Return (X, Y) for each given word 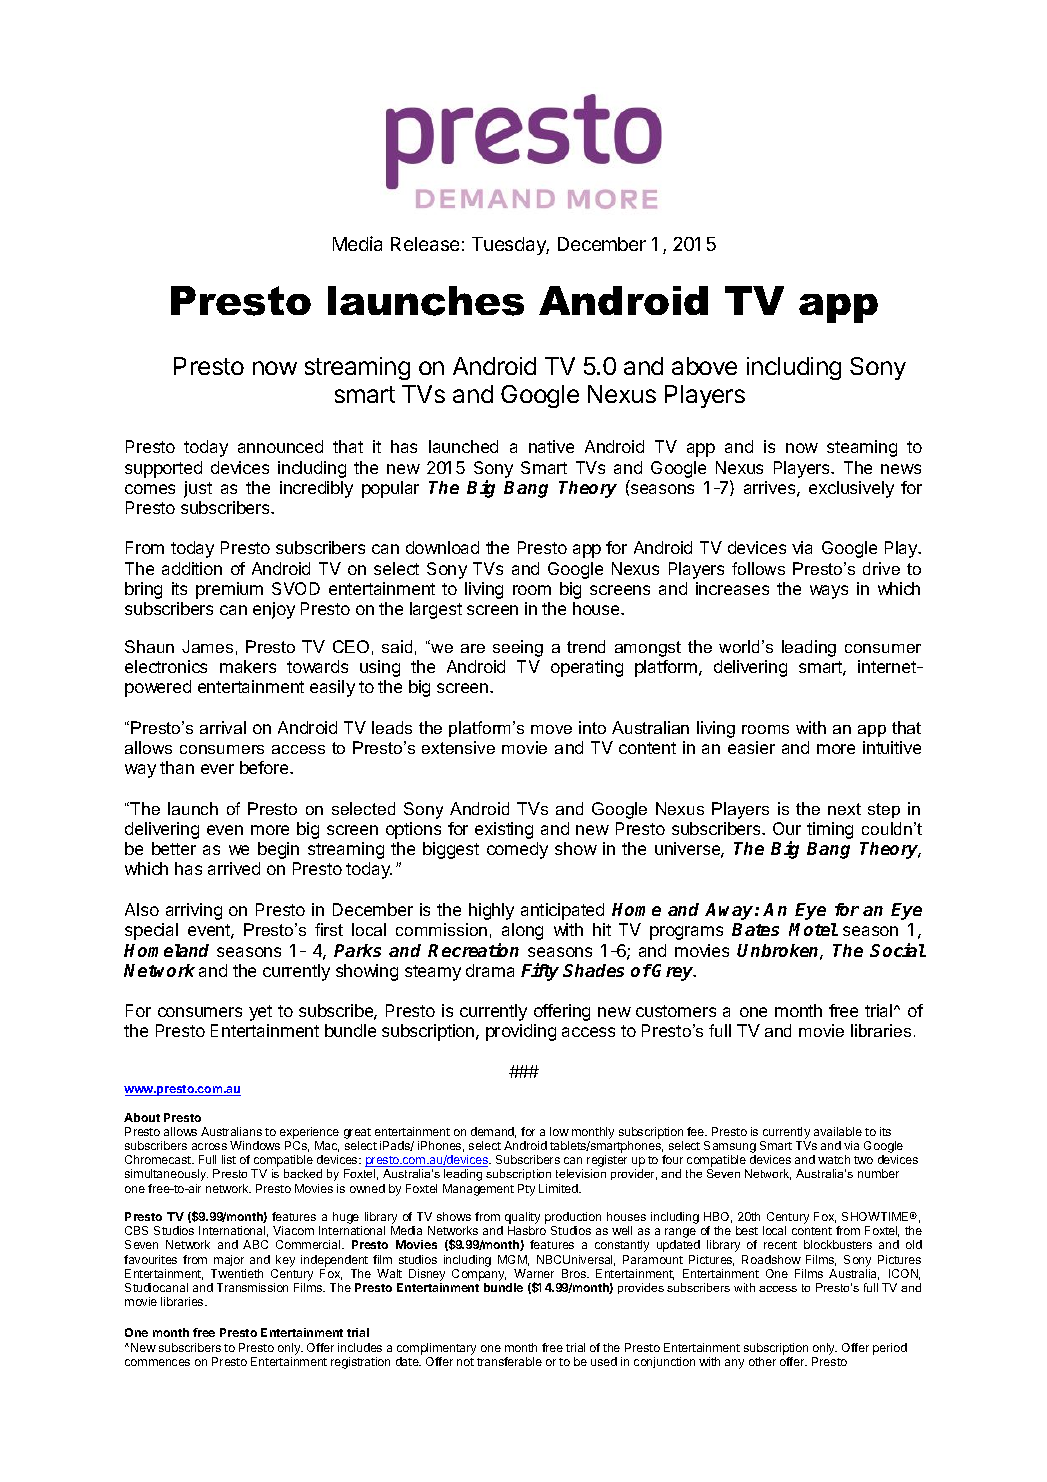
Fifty (540, 972)
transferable (509, 1361)
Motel (813, 929)
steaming (862, 448)
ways (829, 592)
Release (425, 244)
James (207, 646)
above (704, 366)
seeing (518, 648)
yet (260, 1013)
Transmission (252, 1287)
